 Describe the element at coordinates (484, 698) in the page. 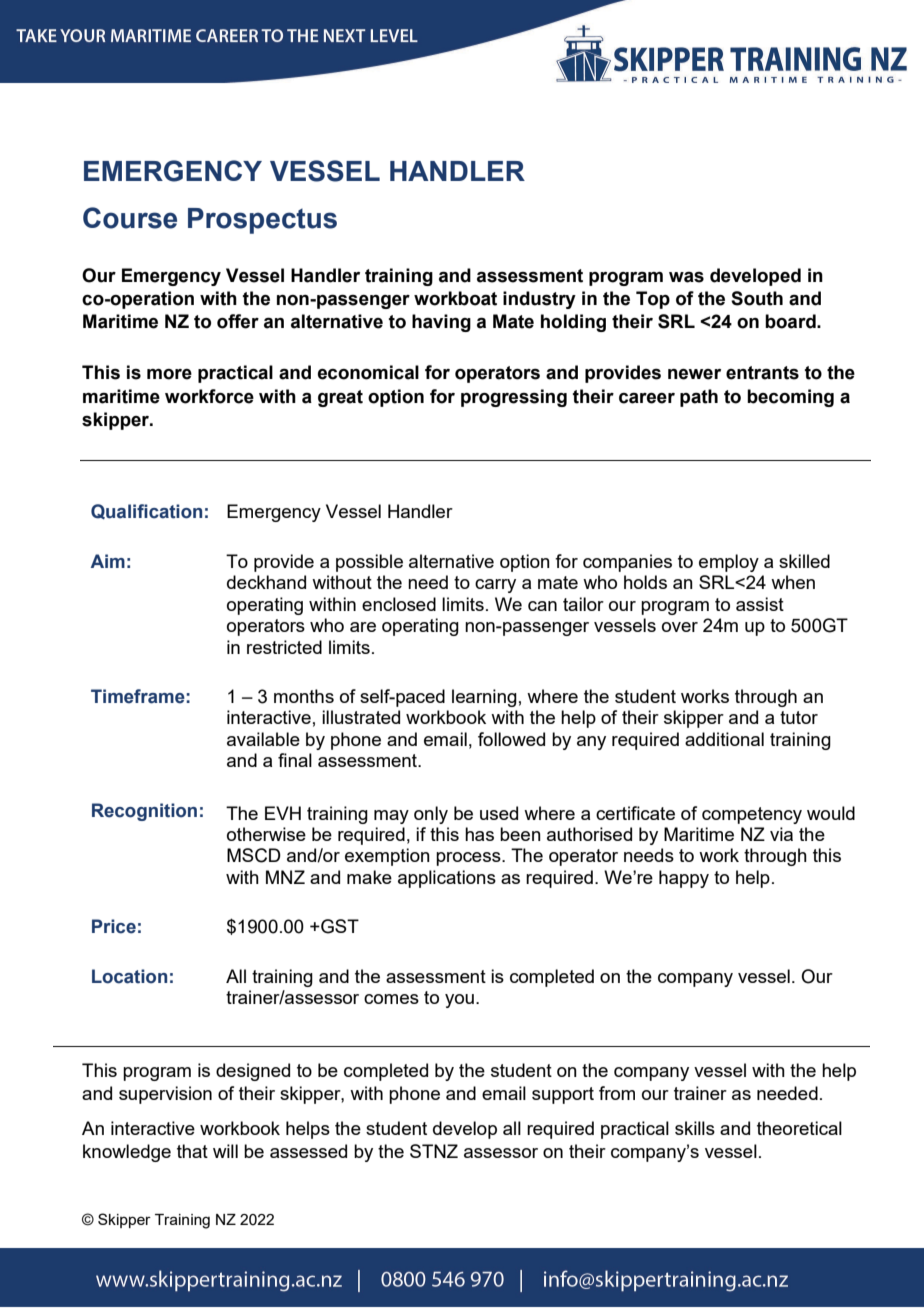

I see `learning` at that location.
